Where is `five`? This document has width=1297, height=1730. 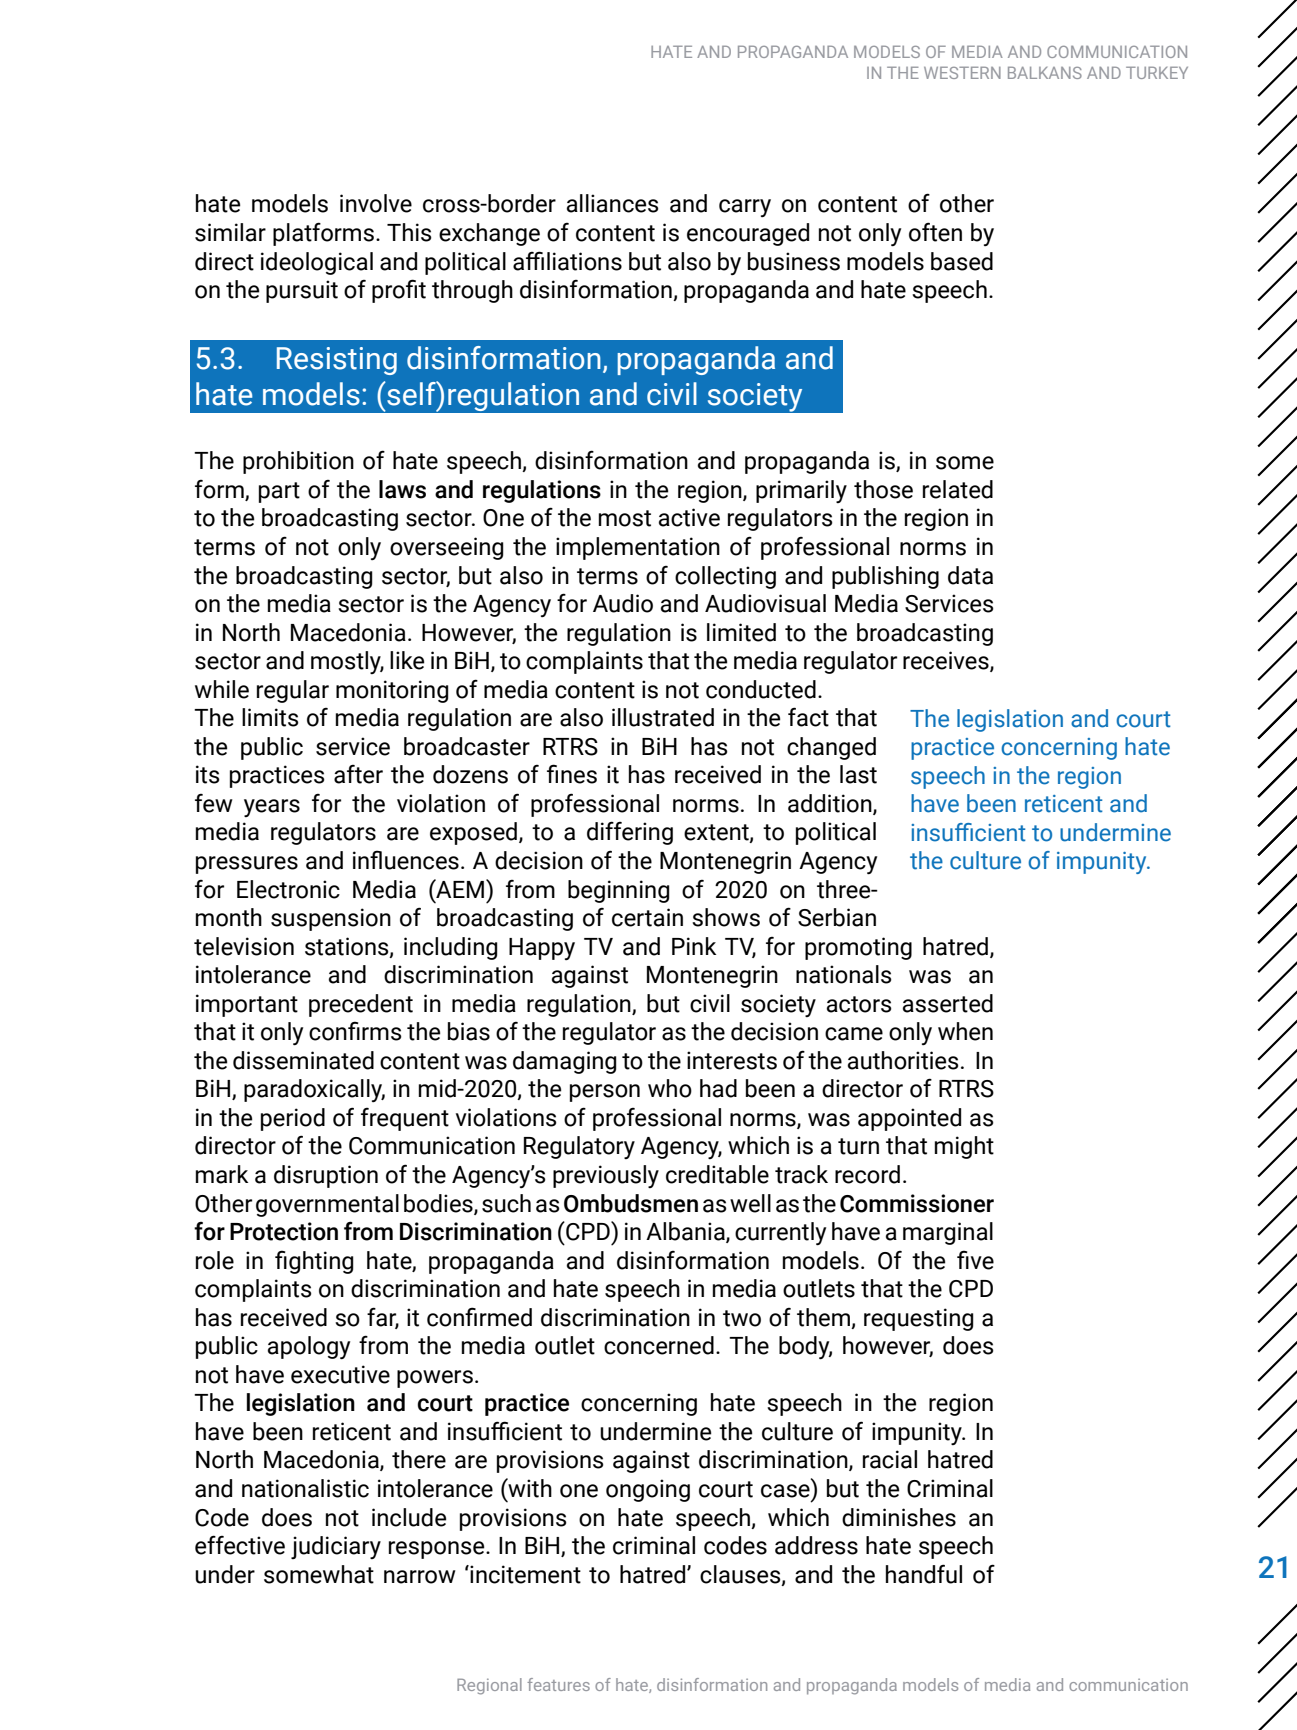 five is located at coordinates (975, 1260).
